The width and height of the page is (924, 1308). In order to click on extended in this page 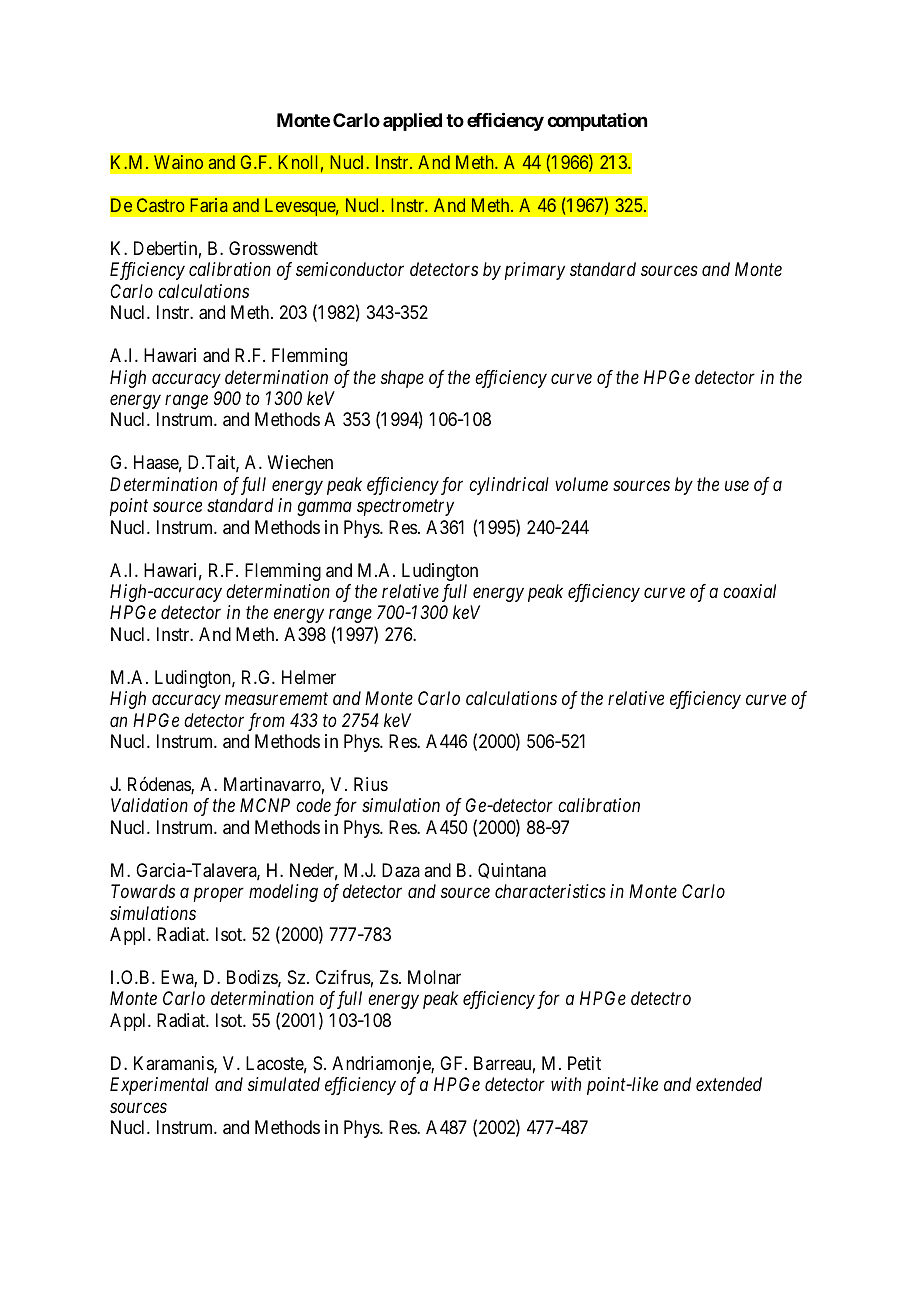, I will do `click(729, 1084)`.
